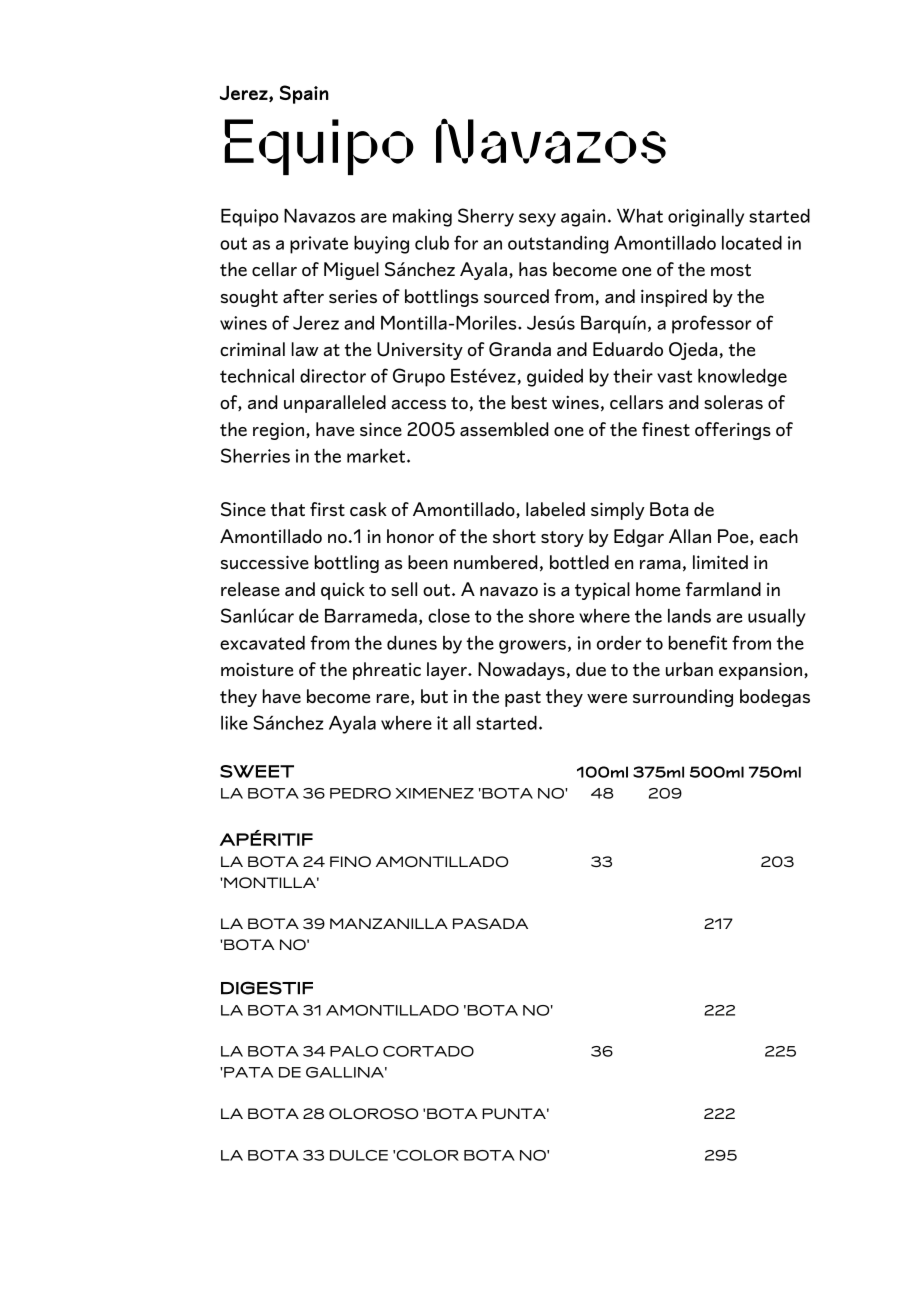 This page has height=1311, width=924. Describe the element at coordinates (532, 647) in the page. I see `growers` at that location.
